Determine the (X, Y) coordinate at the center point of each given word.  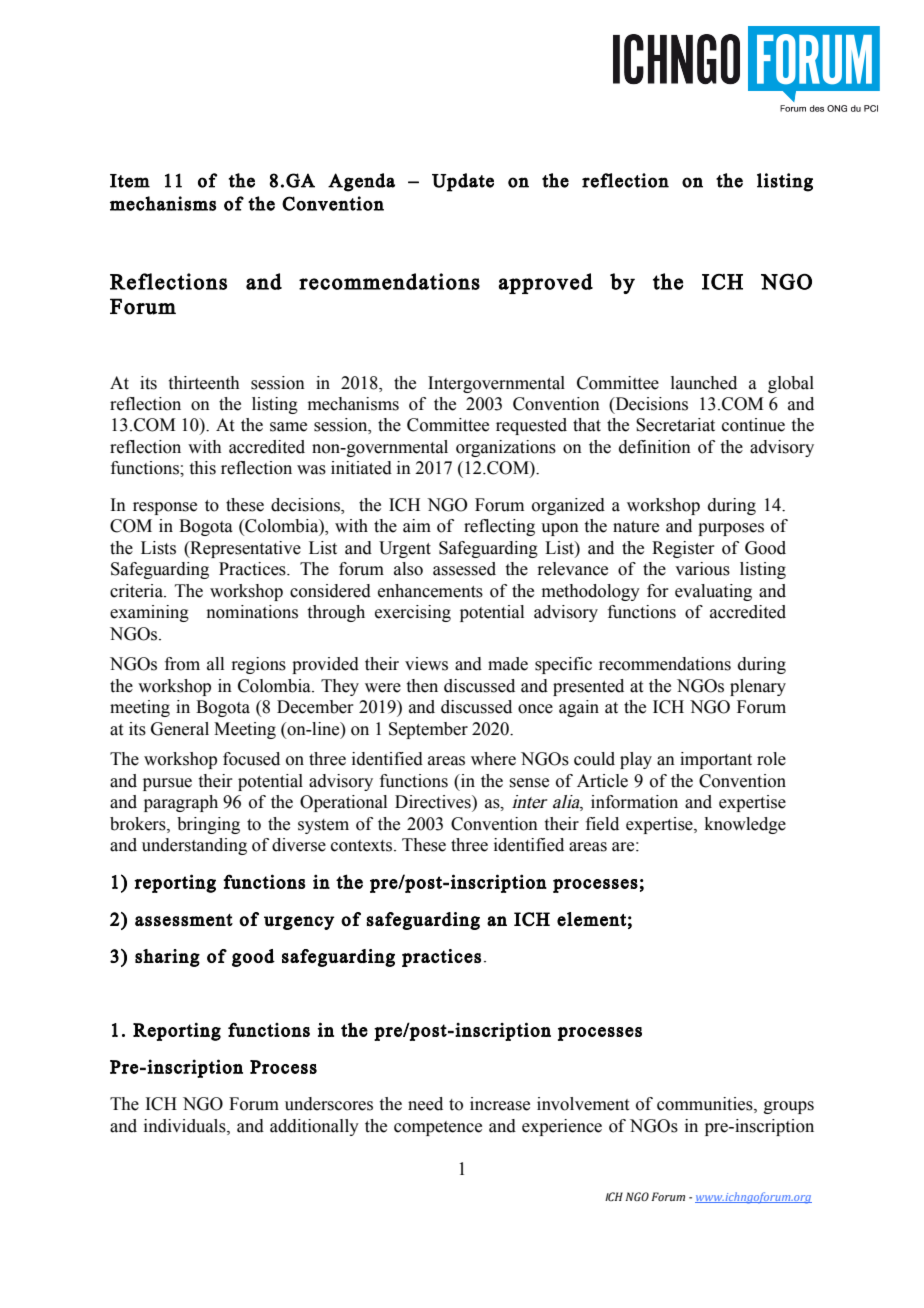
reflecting (499, 527)
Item (130, 181)
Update (463, 182)
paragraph (181, 803)
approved (546, 283)
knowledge (745, 825)
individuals (186, 1126)
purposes (731, 529)
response (165, 508)
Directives (434, 802)
